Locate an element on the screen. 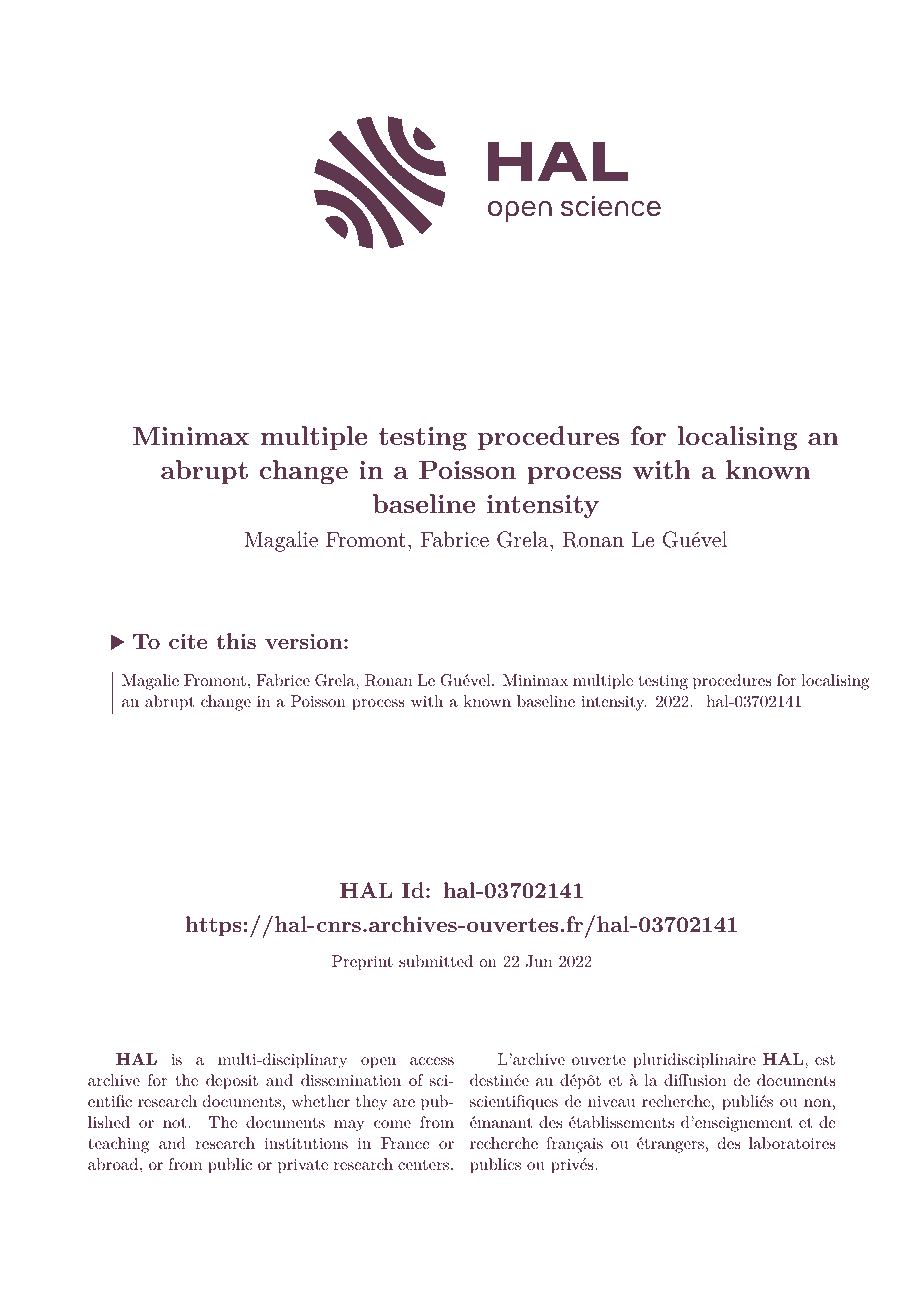 This screenshot has width=924, height=1308. this is located at coordinates (236, 641).
